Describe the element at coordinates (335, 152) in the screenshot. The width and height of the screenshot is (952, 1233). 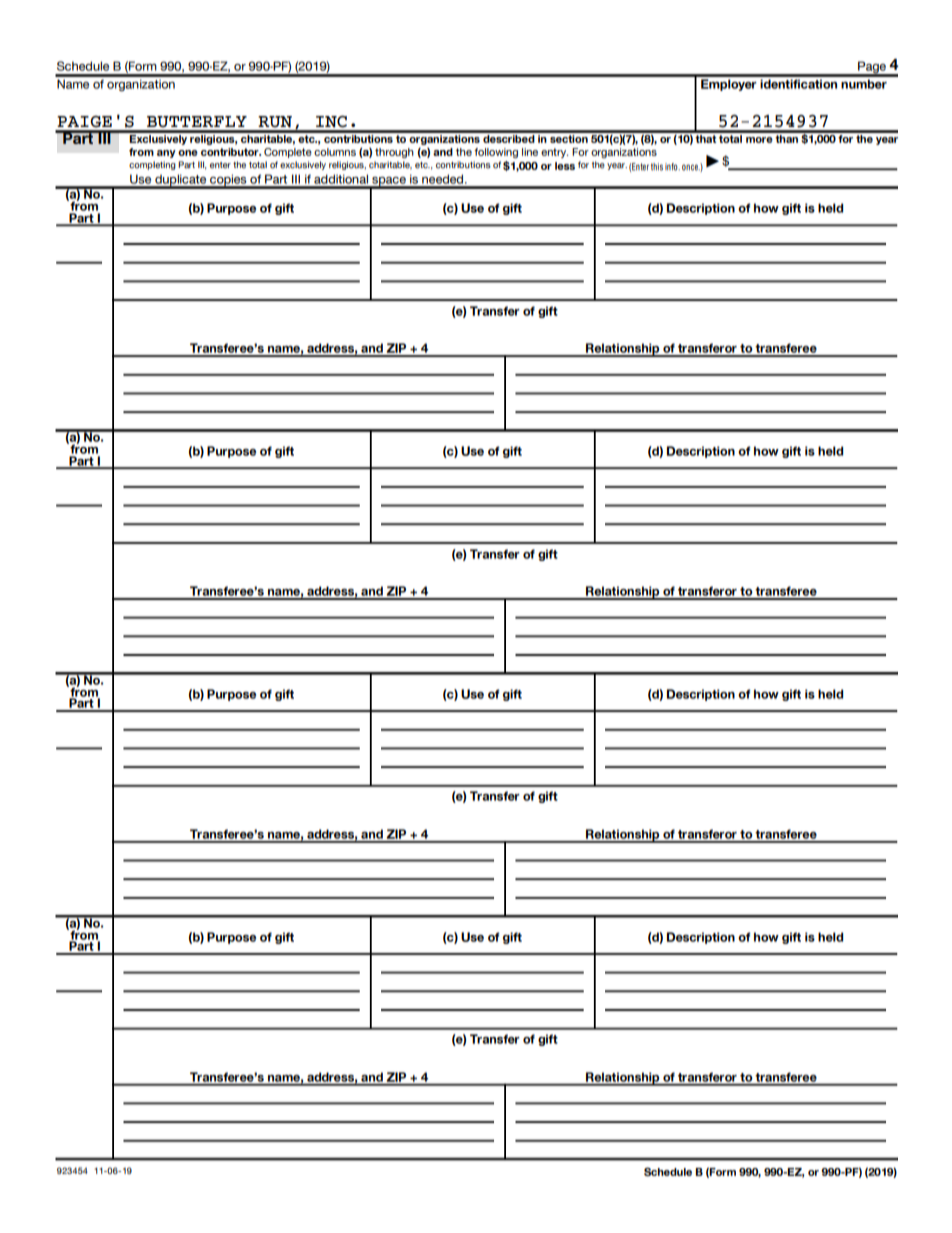
I see `columns` at that location.
